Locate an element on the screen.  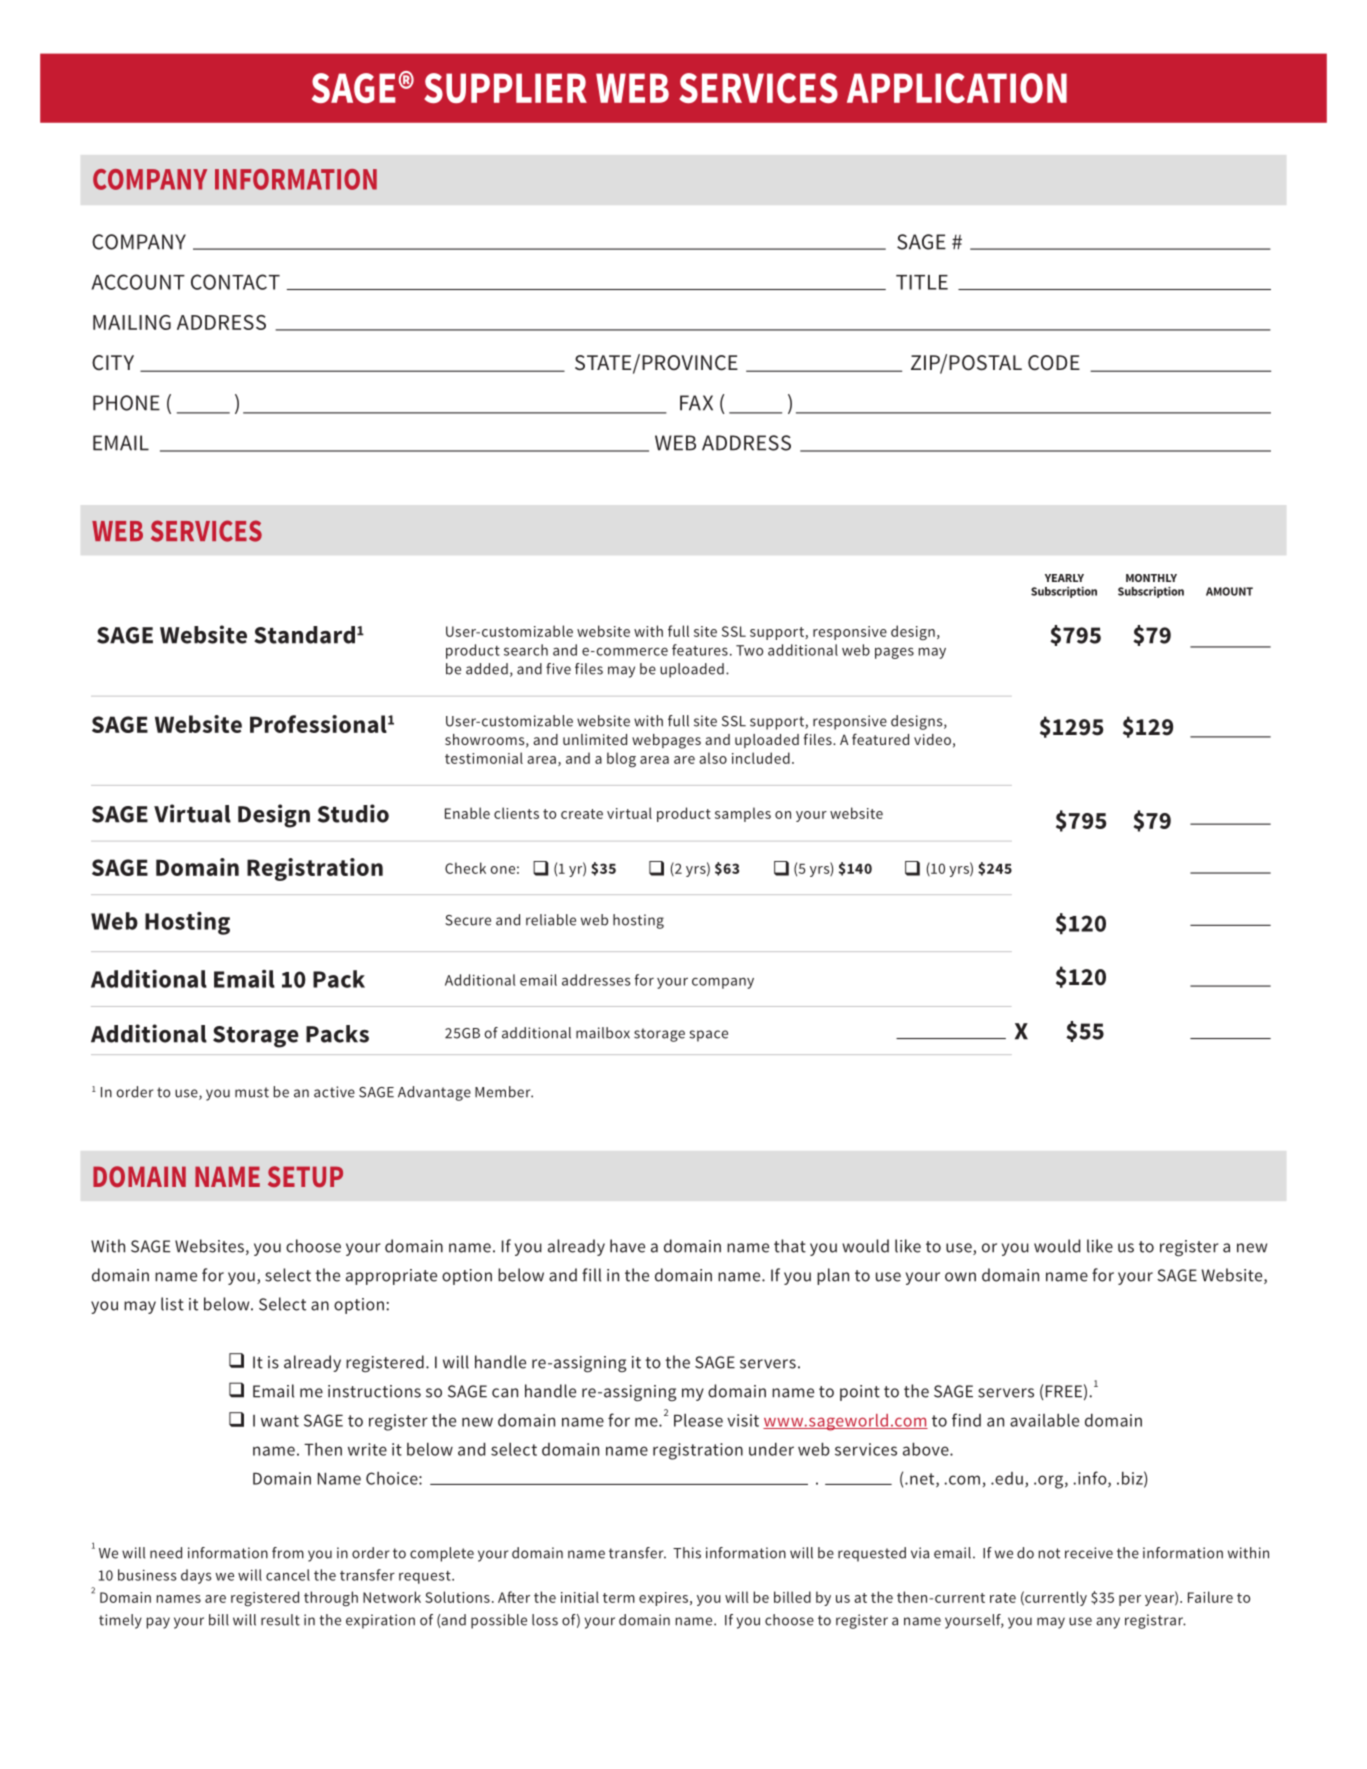
own is located at coordinates (960, 1277).
